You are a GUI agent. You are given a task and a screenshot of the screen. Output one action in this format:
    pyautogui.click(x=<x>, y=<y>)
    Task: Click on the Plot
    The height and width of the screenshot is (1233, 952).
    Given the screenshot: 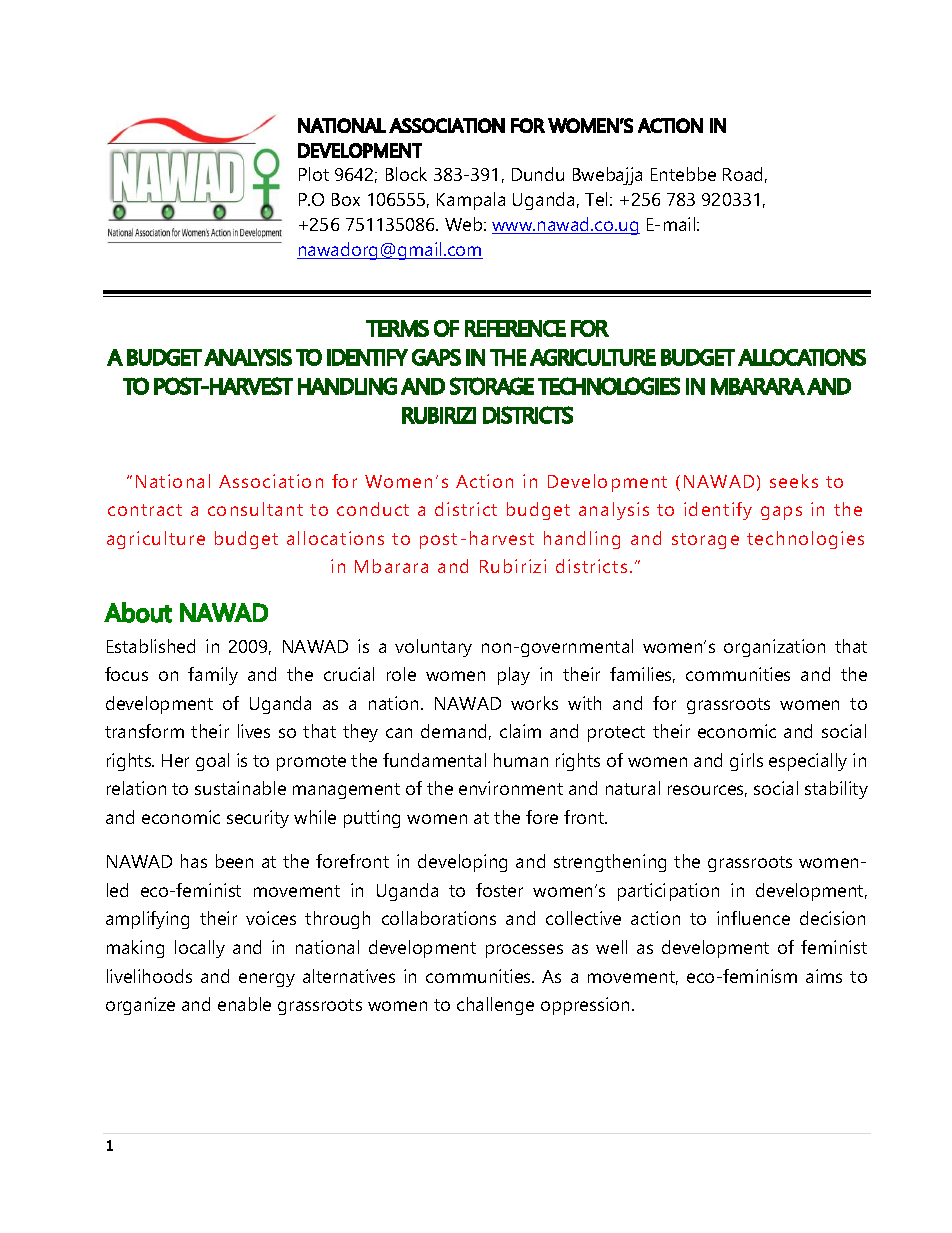 What is the action you would take?
    pyautogui.click(x=314, y=174)
